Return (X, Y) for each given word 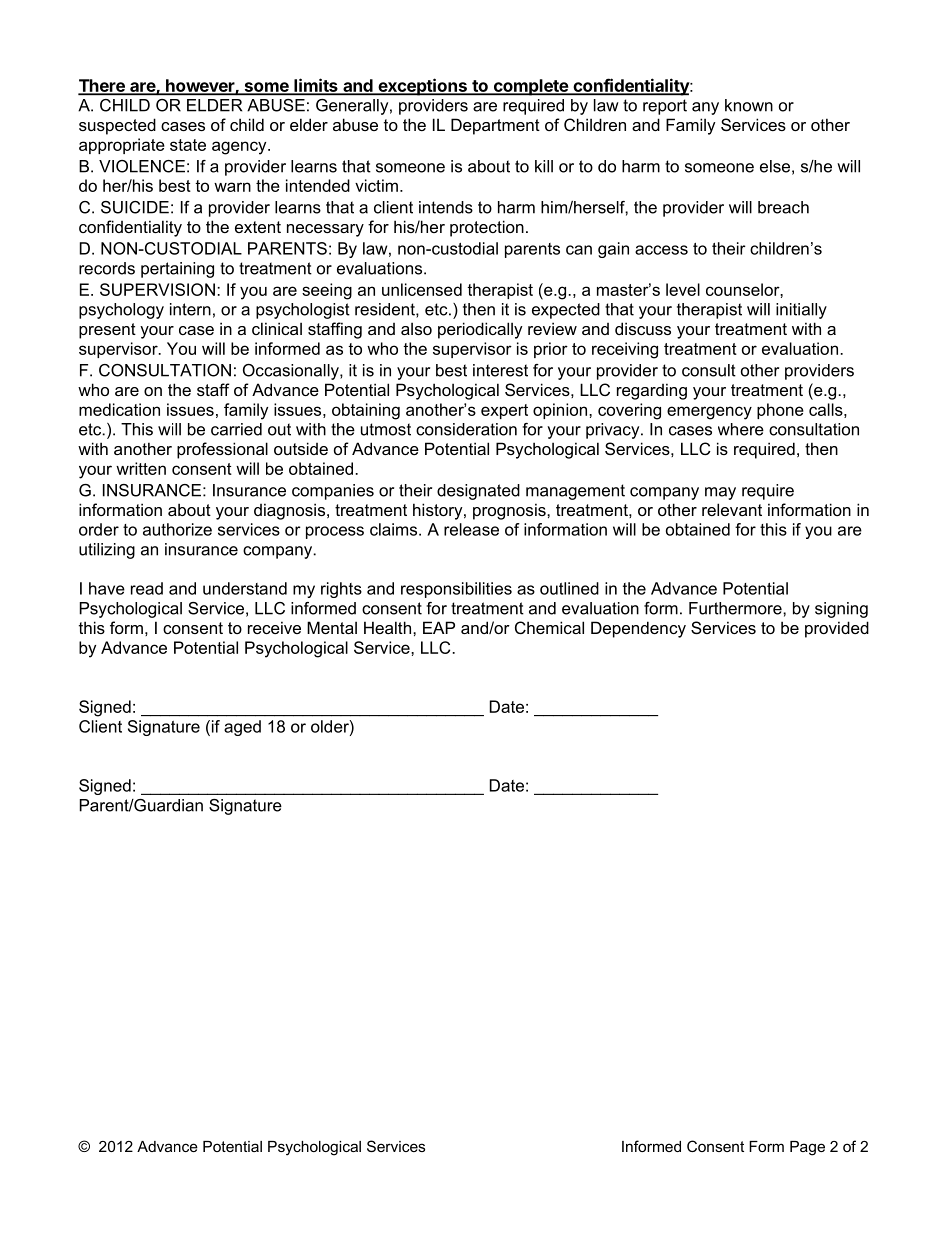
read (147, 588)
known (749, 105)
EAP (439, 627)
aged (242, 728)
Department (495, 126)
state (188, 145)
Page (807, 1148)
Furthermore (736, 608)
